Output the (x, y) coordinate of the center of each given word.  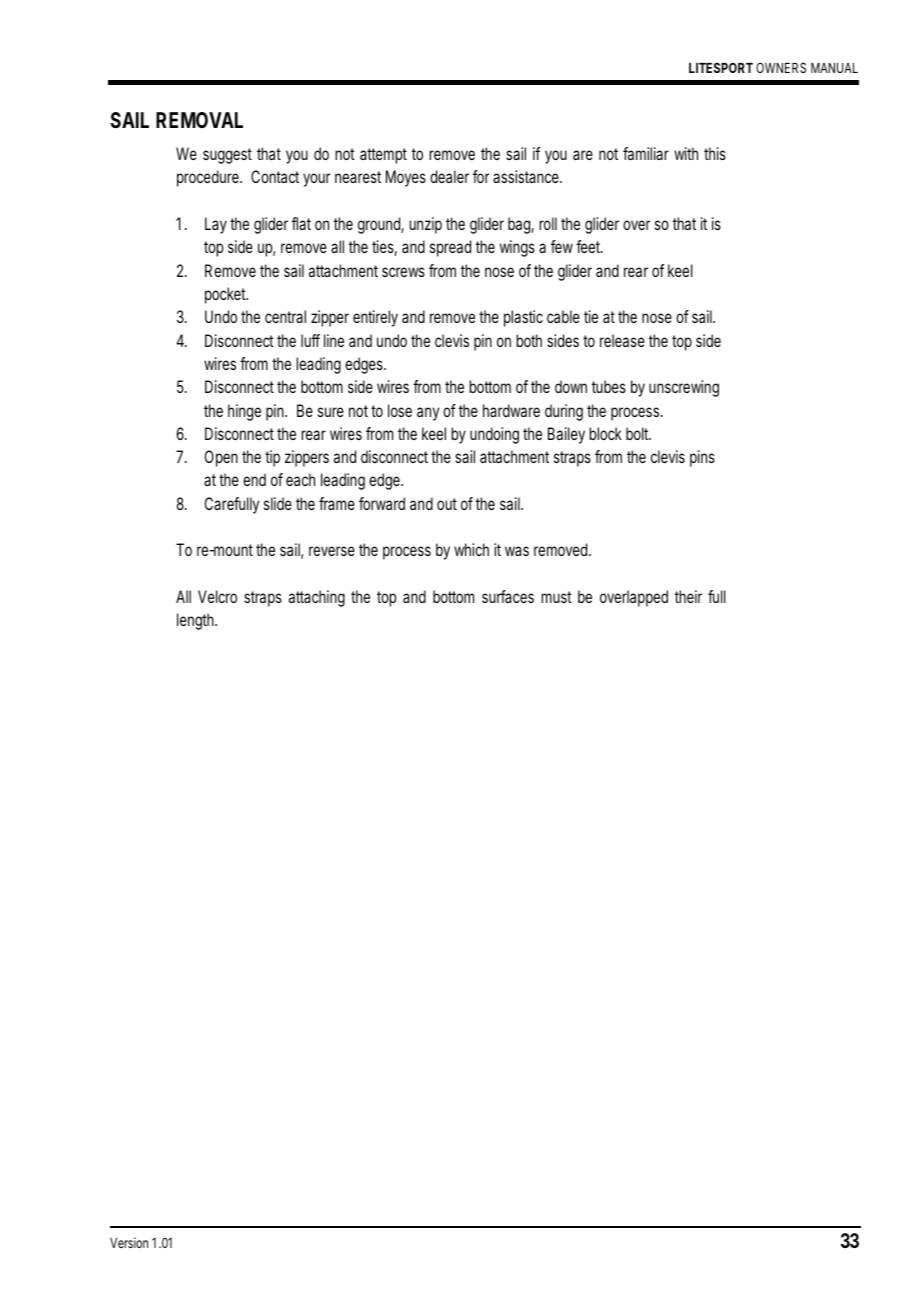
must (556, 597)
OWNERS (781, 67)
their (688, 596)
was (517, 551)
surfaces (508, 596)
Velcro (217, 596)
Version (129, 1242)
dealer (449, 176)
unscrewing (684, 388)
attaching (317, 598)
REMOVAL (199, 120)
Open (221, 458)
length (196, 621)
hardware (511, 410)
